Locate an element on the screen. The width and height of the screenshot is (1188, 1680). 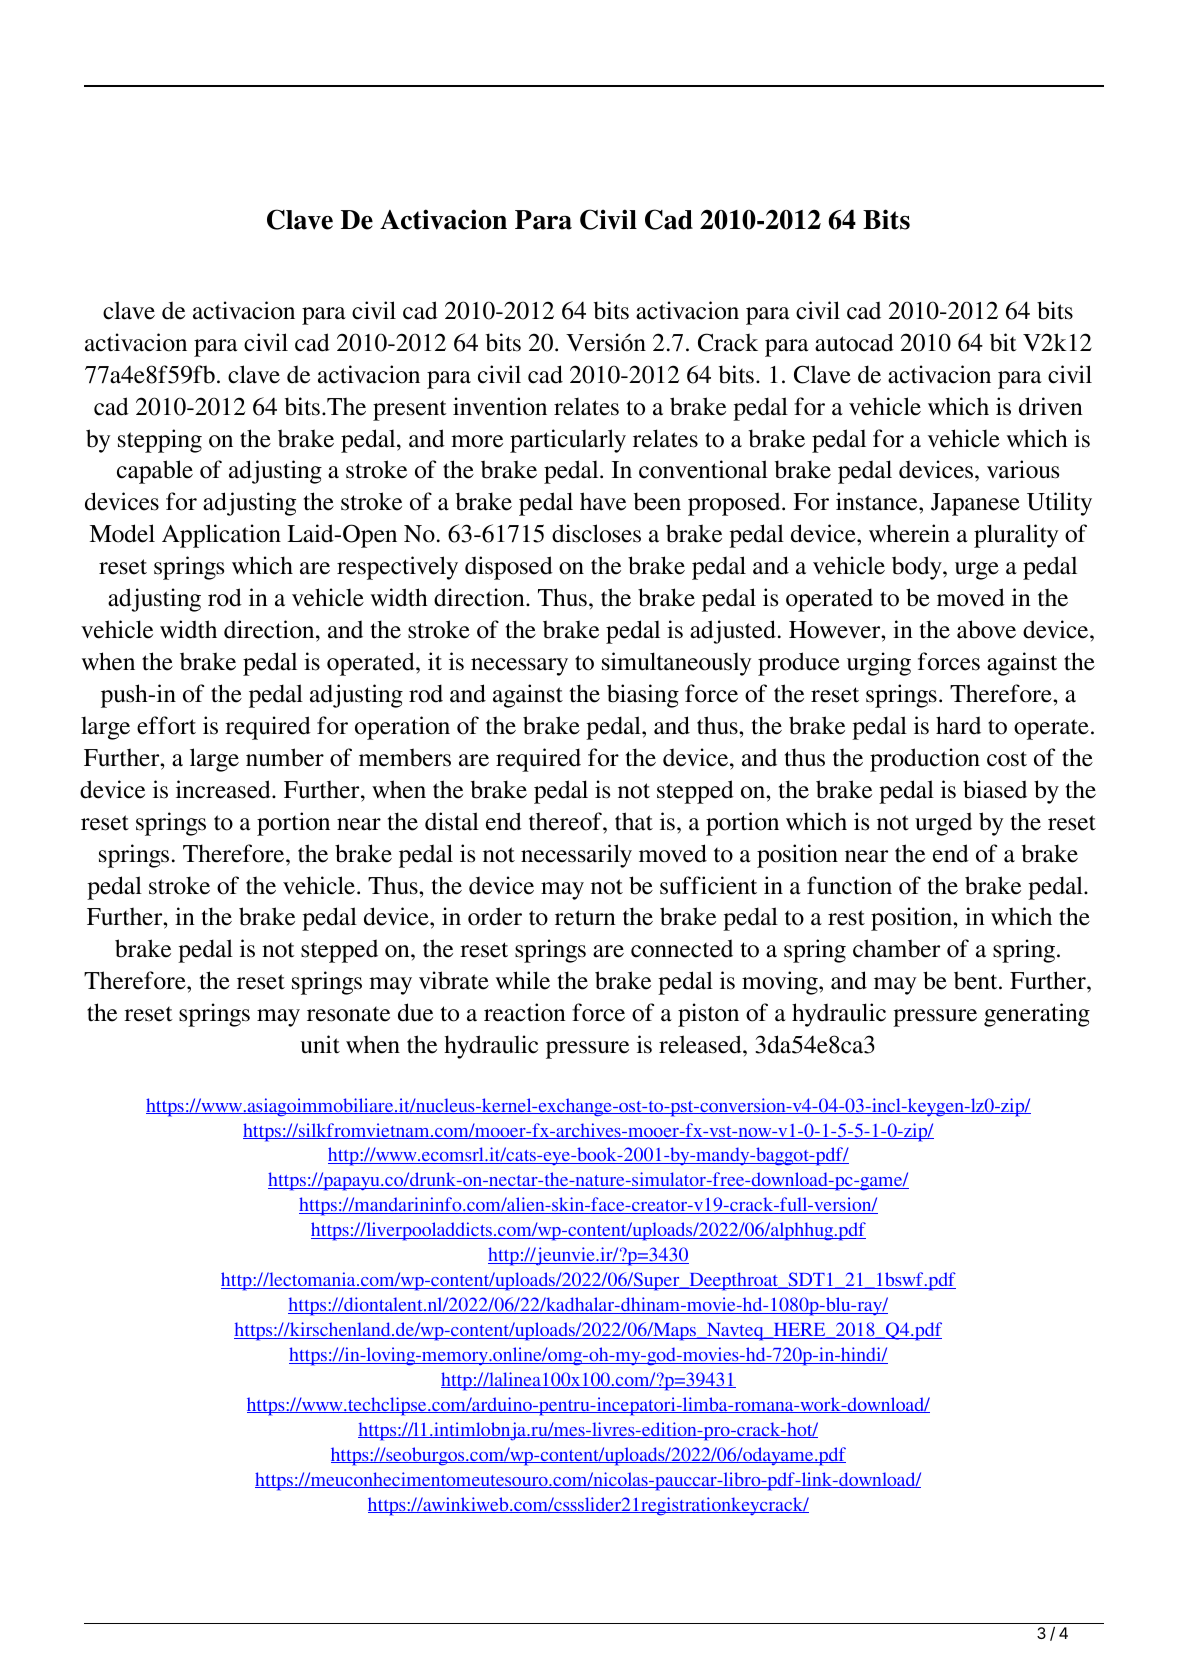
Japanese is located at coordinates (975, 504).
